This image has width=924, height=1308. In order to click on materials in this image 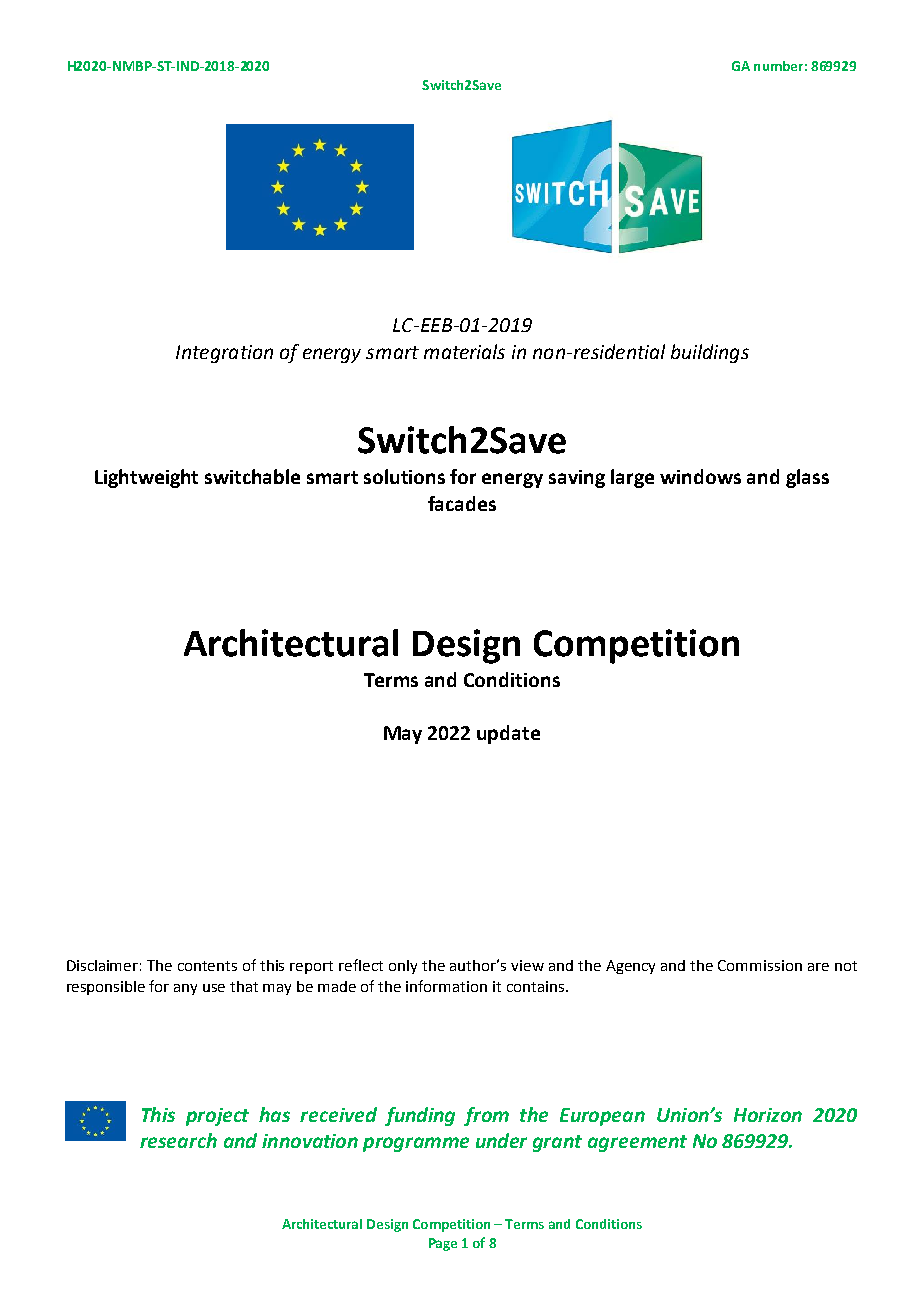, I will do `click(464, 351)`.
